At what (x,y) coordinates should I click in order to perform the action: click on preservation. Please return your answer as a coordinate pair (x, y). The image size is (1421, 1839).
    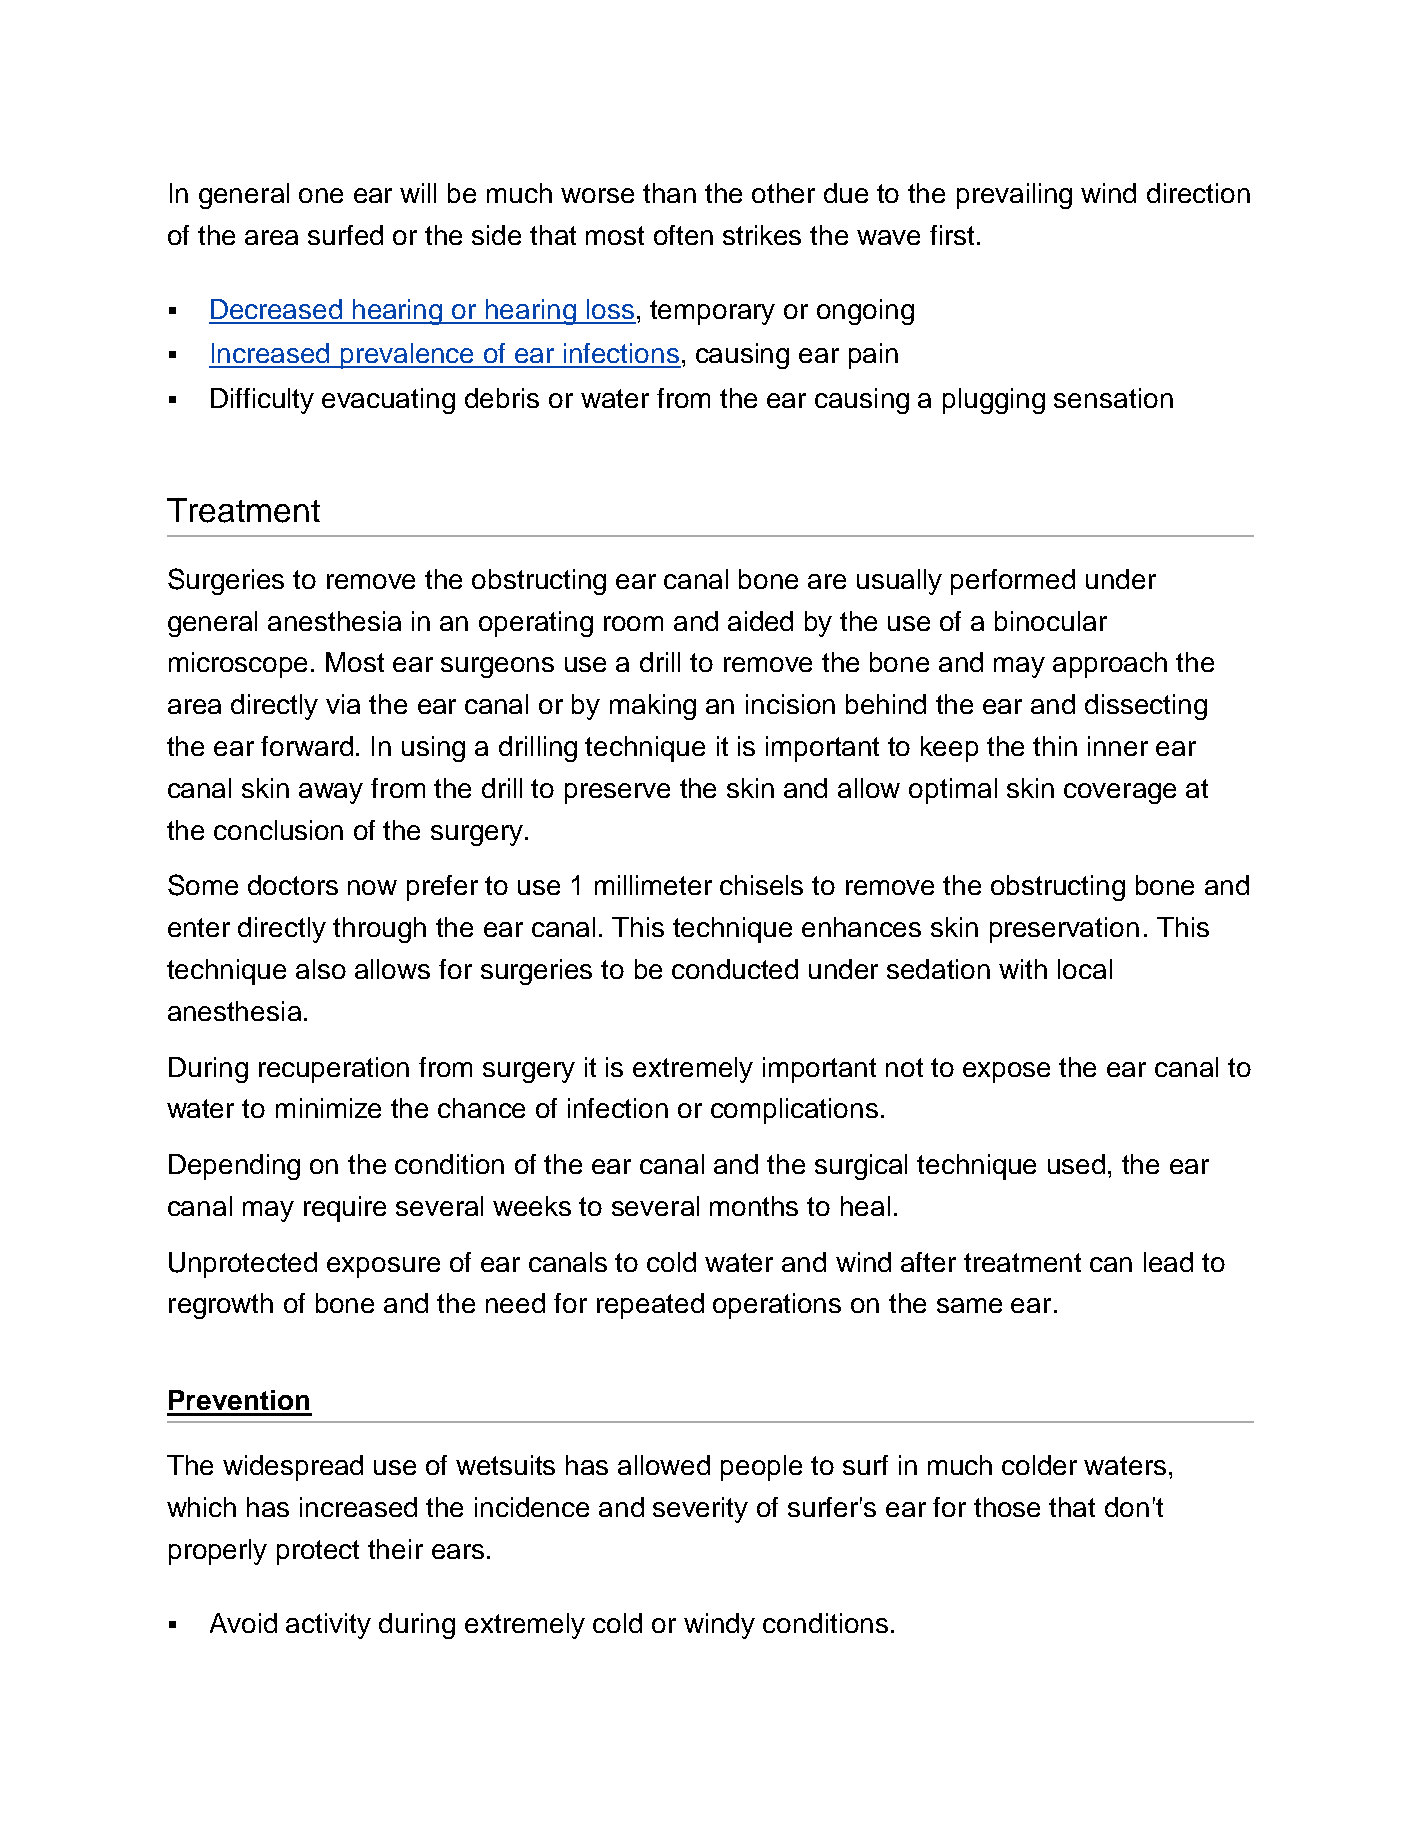
    Looking at the image, I should click on (1064, 930).
